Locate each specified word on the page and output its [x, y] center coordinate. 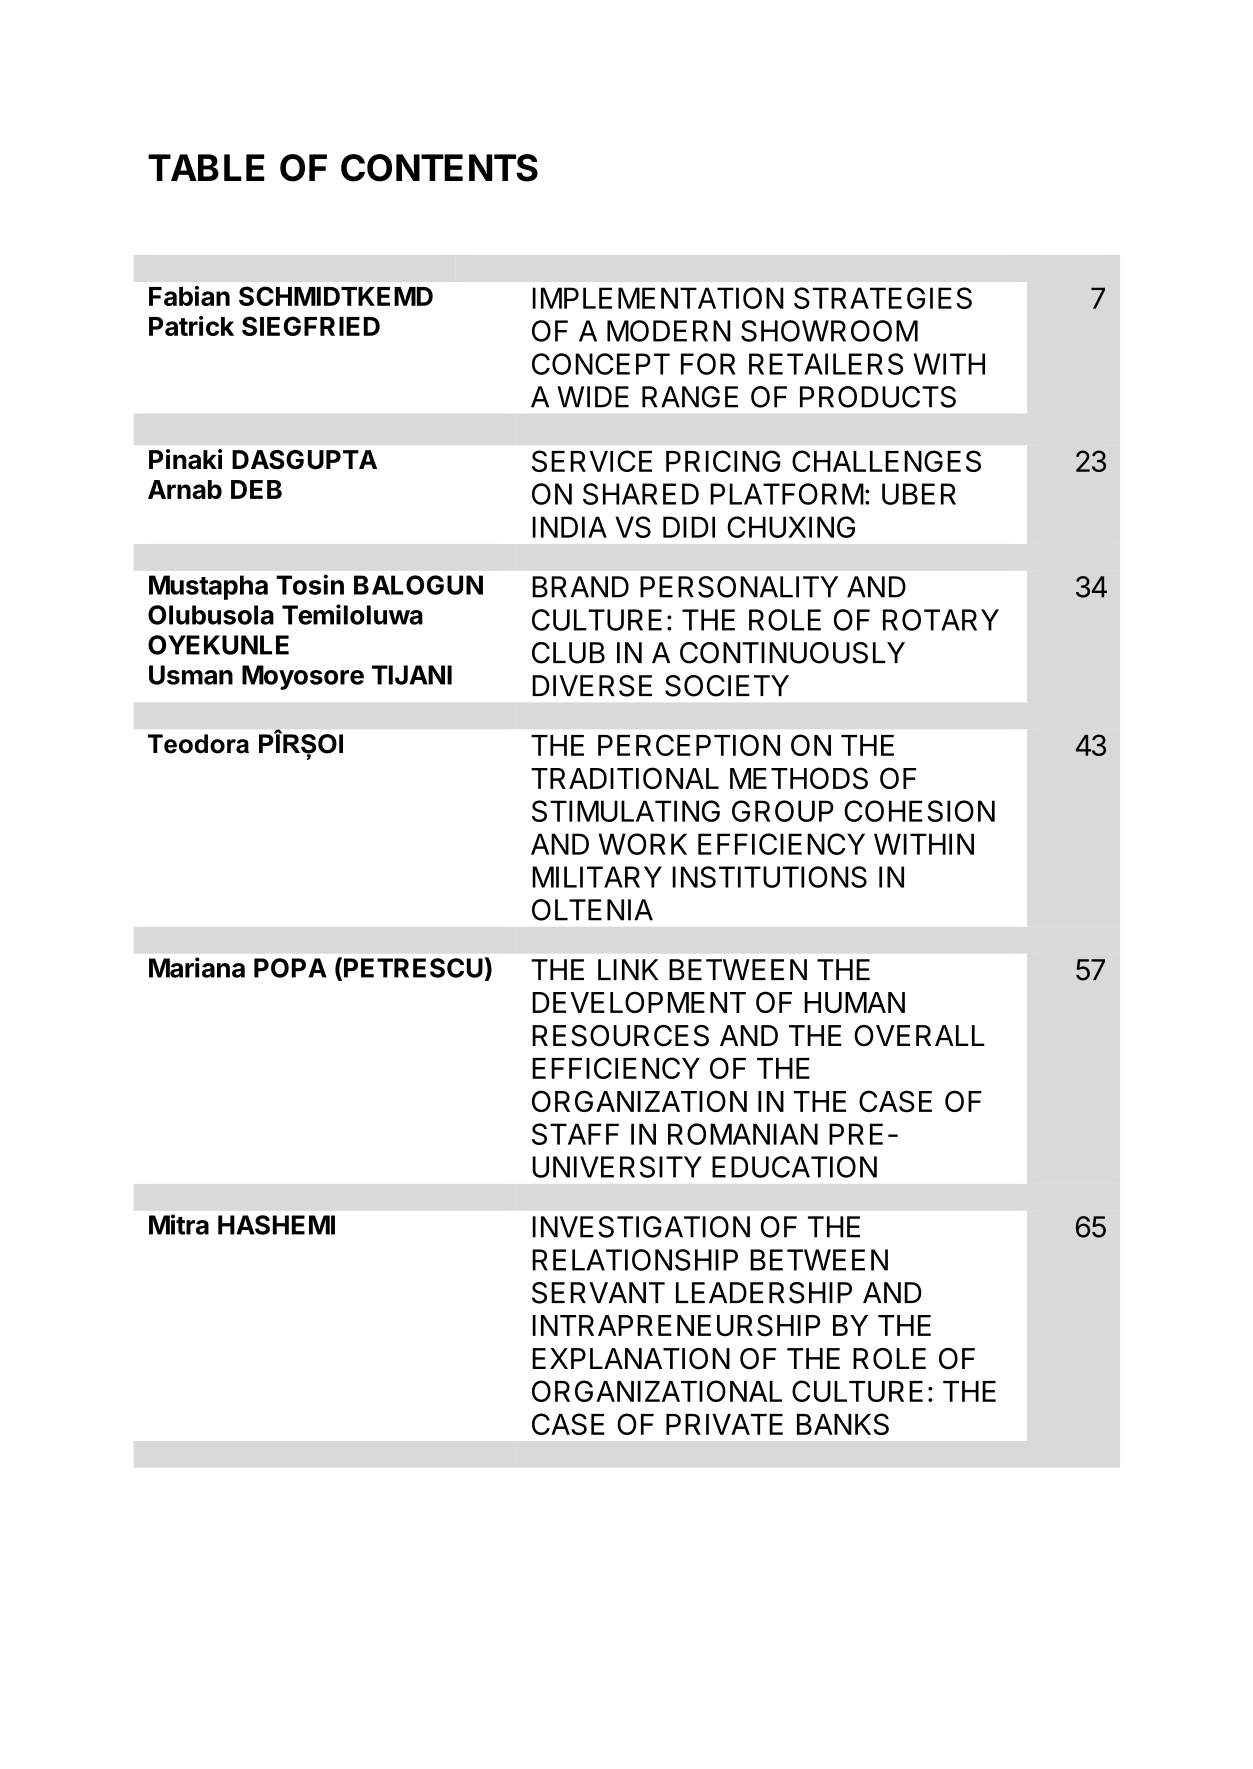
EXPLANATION [631, 1359]
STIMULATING [626, 811]
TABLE [206, 167]
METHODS [799, 778]
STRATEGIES [883, 298]
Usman [191, 675]
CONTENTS [439, 168]
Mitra [179, 1224]
